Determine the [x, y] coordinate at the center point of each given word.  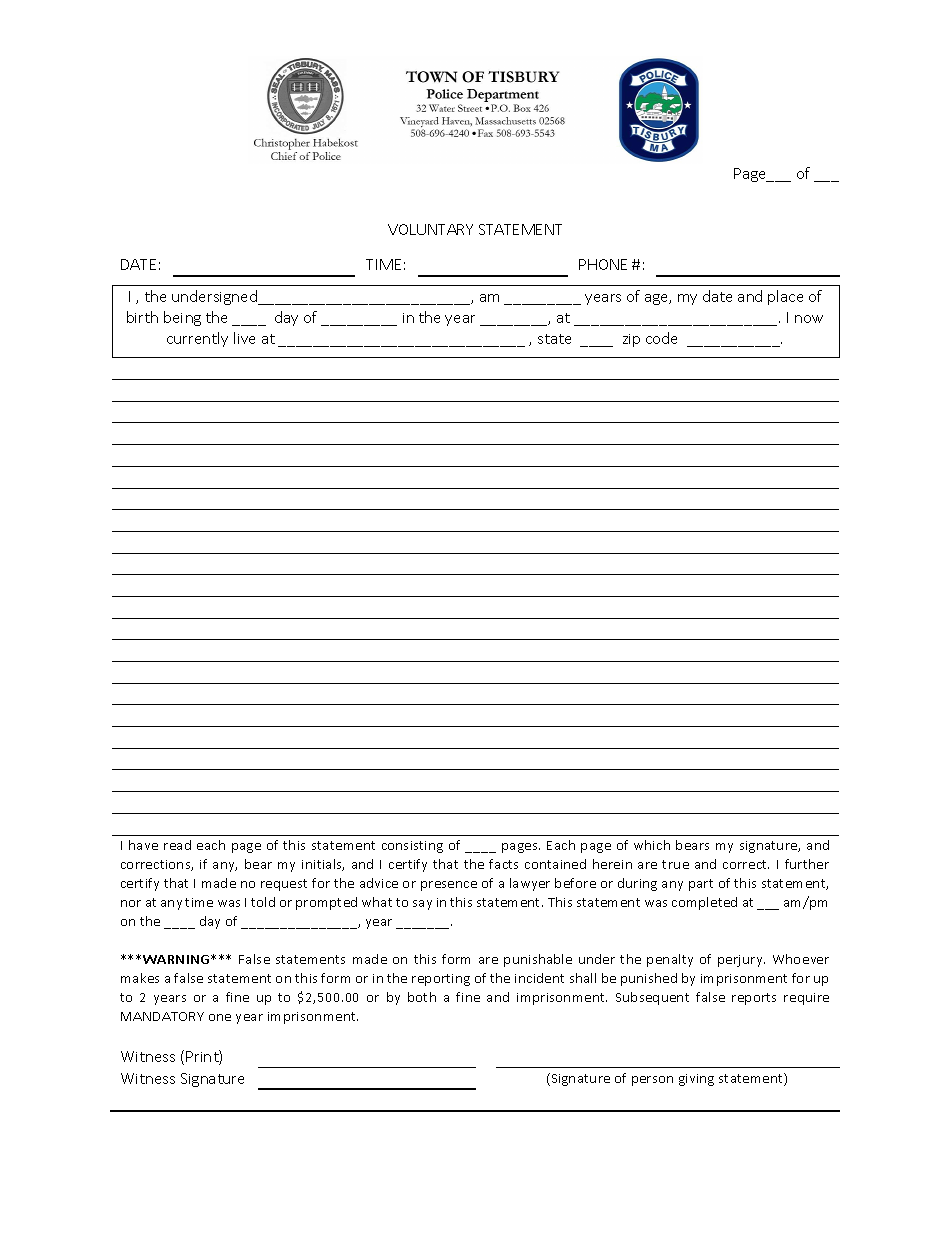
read [177, 845]
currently [197, 339]
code [661, 338]
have [143, 845]
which [652, 845]
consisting [412, 847]
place [785, 297]
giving [696, 1080]
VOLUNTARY [430, 229]
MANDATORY [162, 1016]
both [422, 997]
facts [503, 864]
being [182, 318]
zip [631, 340]
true [675, 864]
